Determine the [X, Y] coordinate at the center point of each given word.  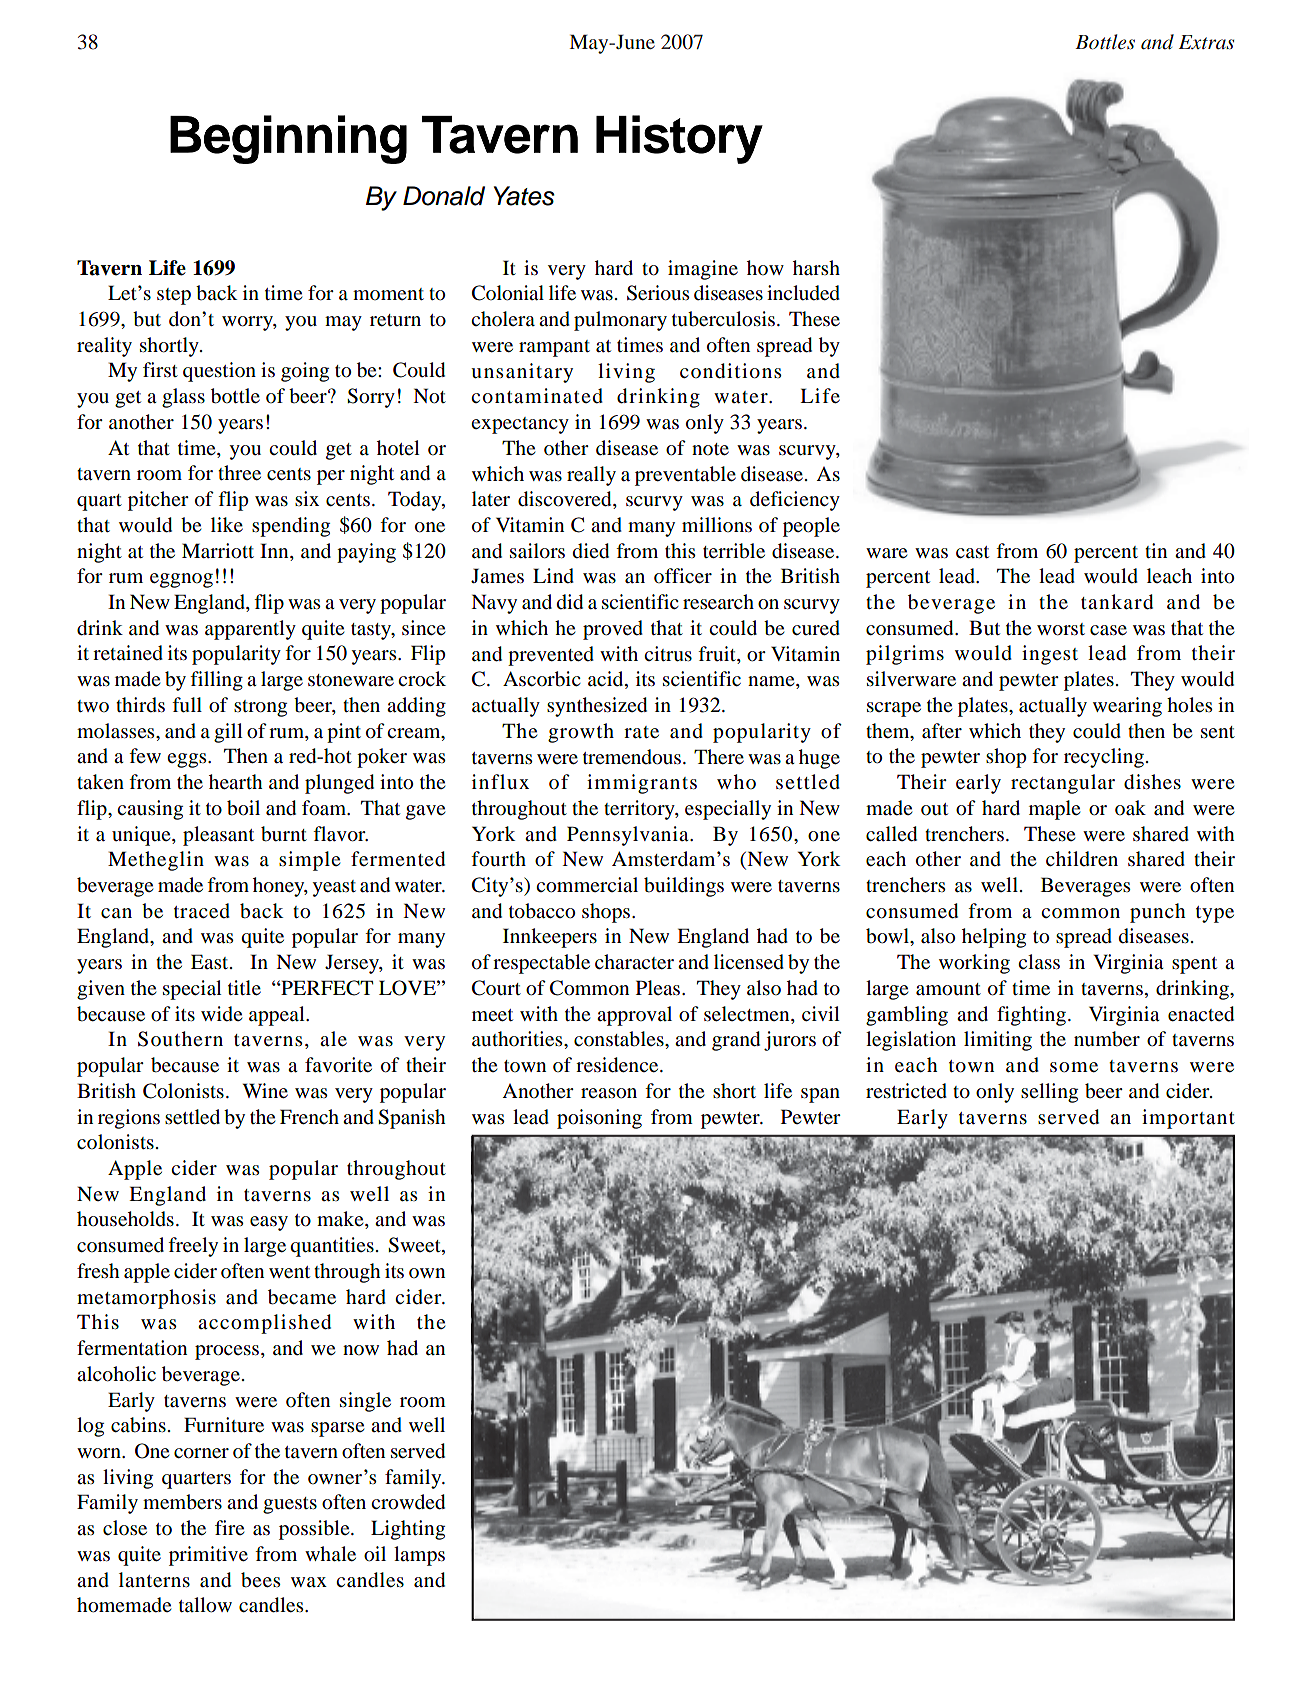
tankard [1117, 602]
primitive [208, 1556]
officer [683, 576]
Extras [1206, 42]
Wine [265, 1091]
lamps [419, 1556]
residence [618, 1065]
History [679, 139]
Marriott [218, 551]
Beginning [288, 139]
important [1188, 1119]
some [1074, 1067]
